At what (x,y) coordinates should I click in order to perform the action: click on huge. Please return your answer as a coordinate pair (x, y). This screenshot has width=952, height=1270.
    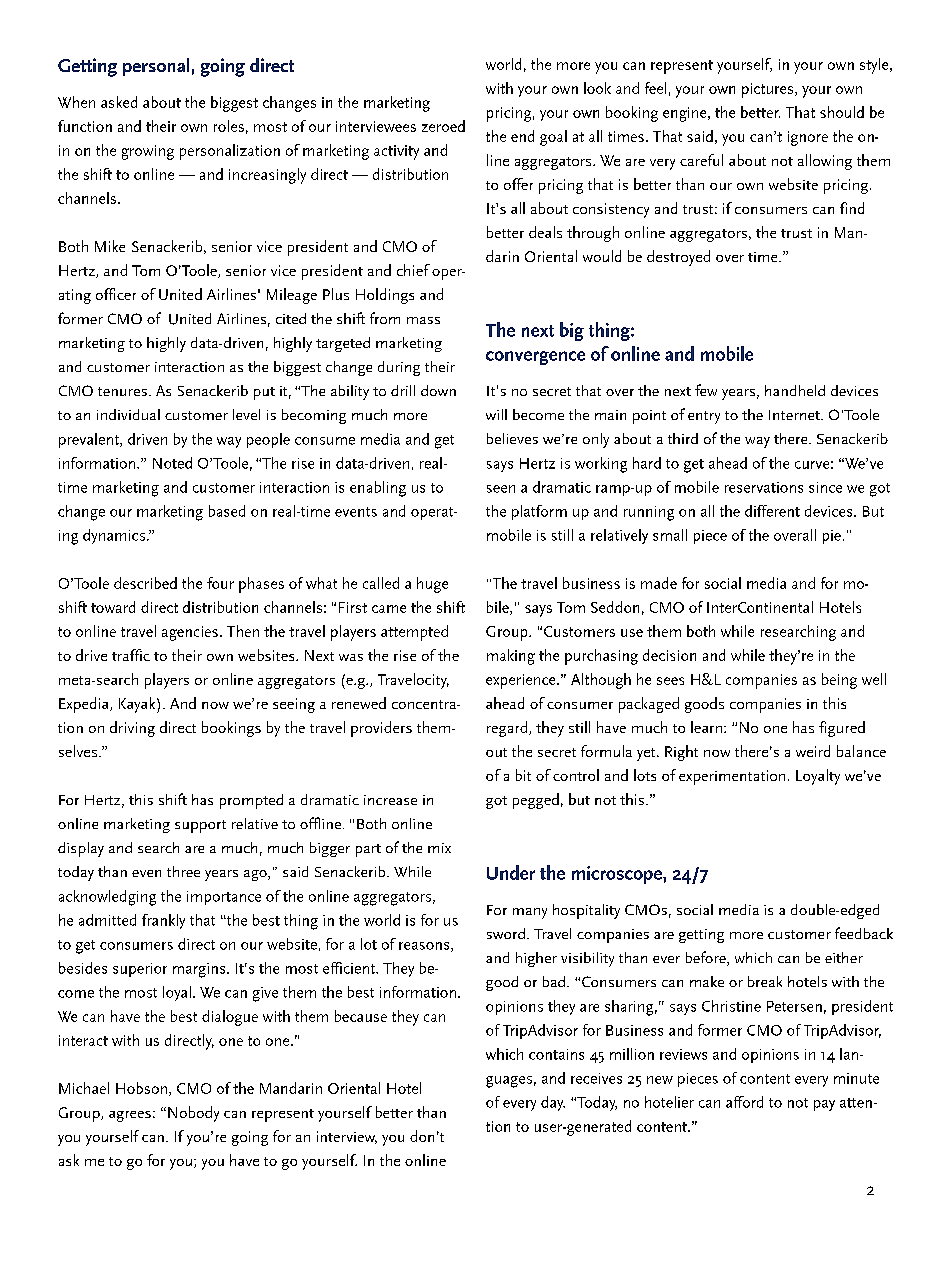
    Looking at the image, I should click on (432, 585).
